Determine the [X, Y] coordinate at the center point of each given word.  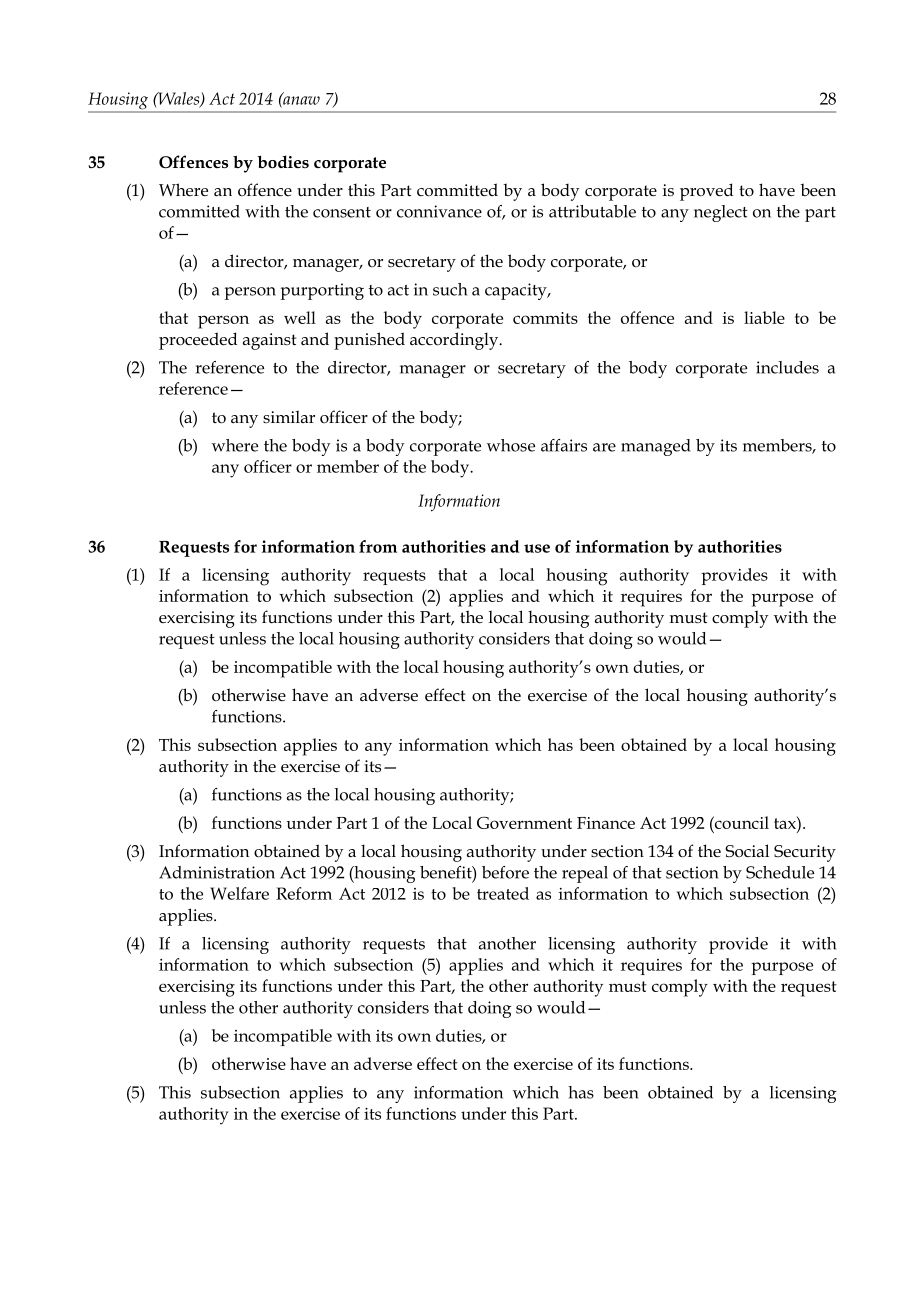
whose [511, 445]
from [378, 546]
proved [706, 192]
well [300, 317]
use [537, 548]
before [505, 872]
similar [289, 416]
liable [764, 317]
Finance [606, 823]
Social [747, 851]
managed [656, 447]
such [450, 289]
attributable [592, 211]
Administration [217, 872]
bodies [283, 162]
